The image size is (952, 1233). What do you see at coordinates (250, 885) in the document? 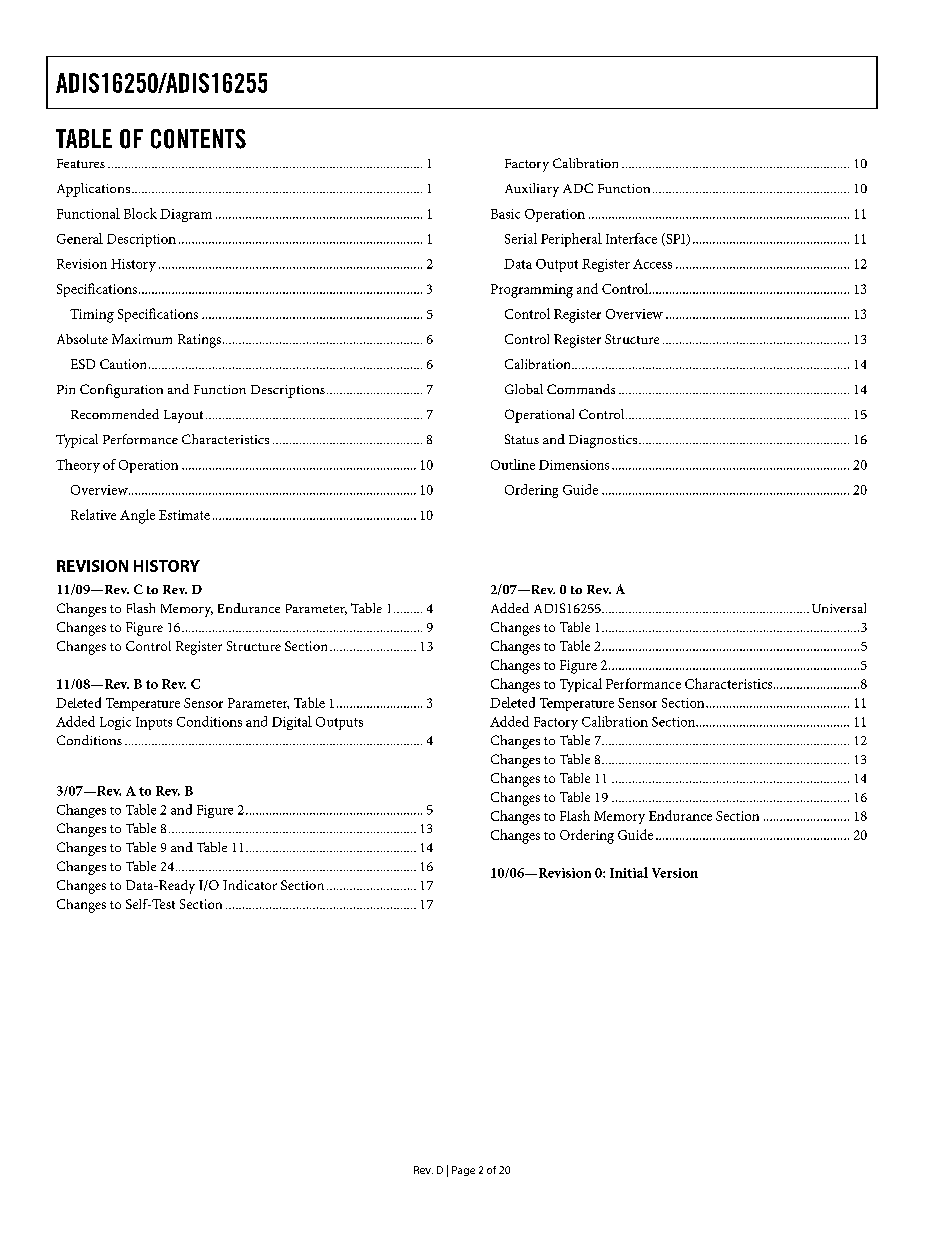
I see `Indicator` at bounding box center [250, 885].
